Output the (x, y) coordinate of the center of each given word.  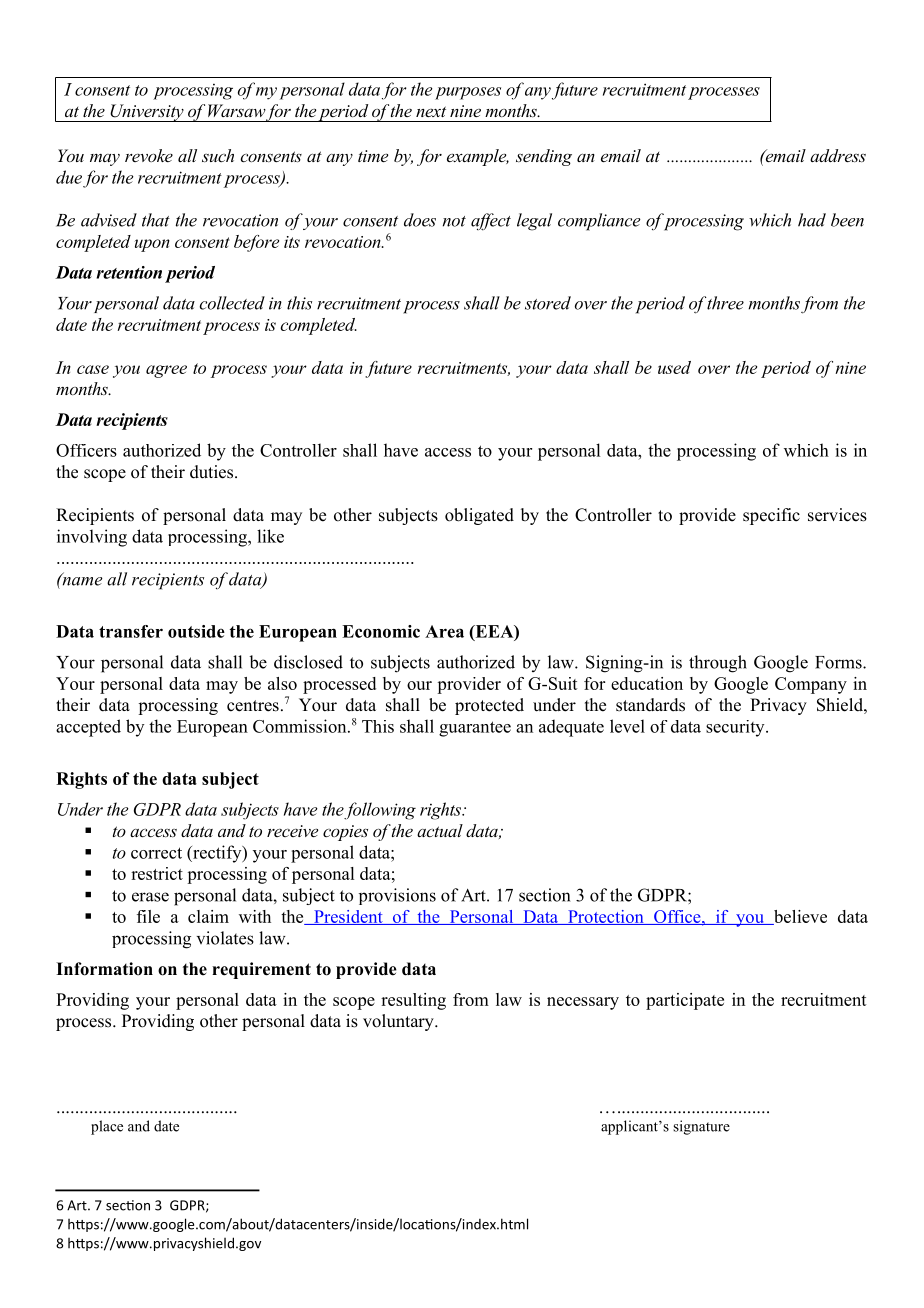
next (431, 111)
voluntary (399, 1022)
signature (701, 1127)
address (838, 155)
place (107, 1127)
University (147, 113)
